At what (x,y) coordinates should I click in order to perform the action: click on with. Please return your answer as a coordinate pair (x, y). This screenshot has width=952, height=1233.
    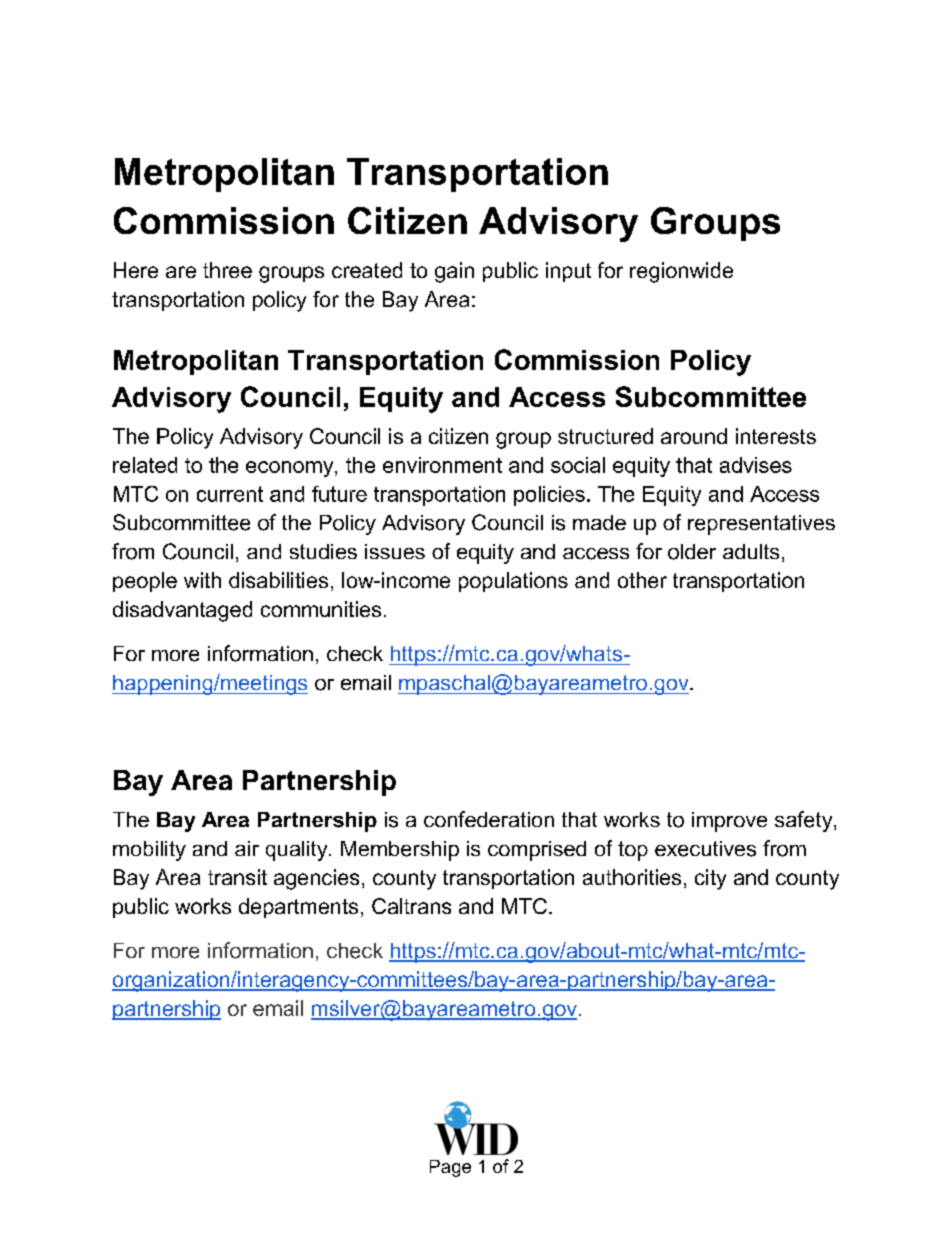
    Looking at the image, I should click on (202, 580).
